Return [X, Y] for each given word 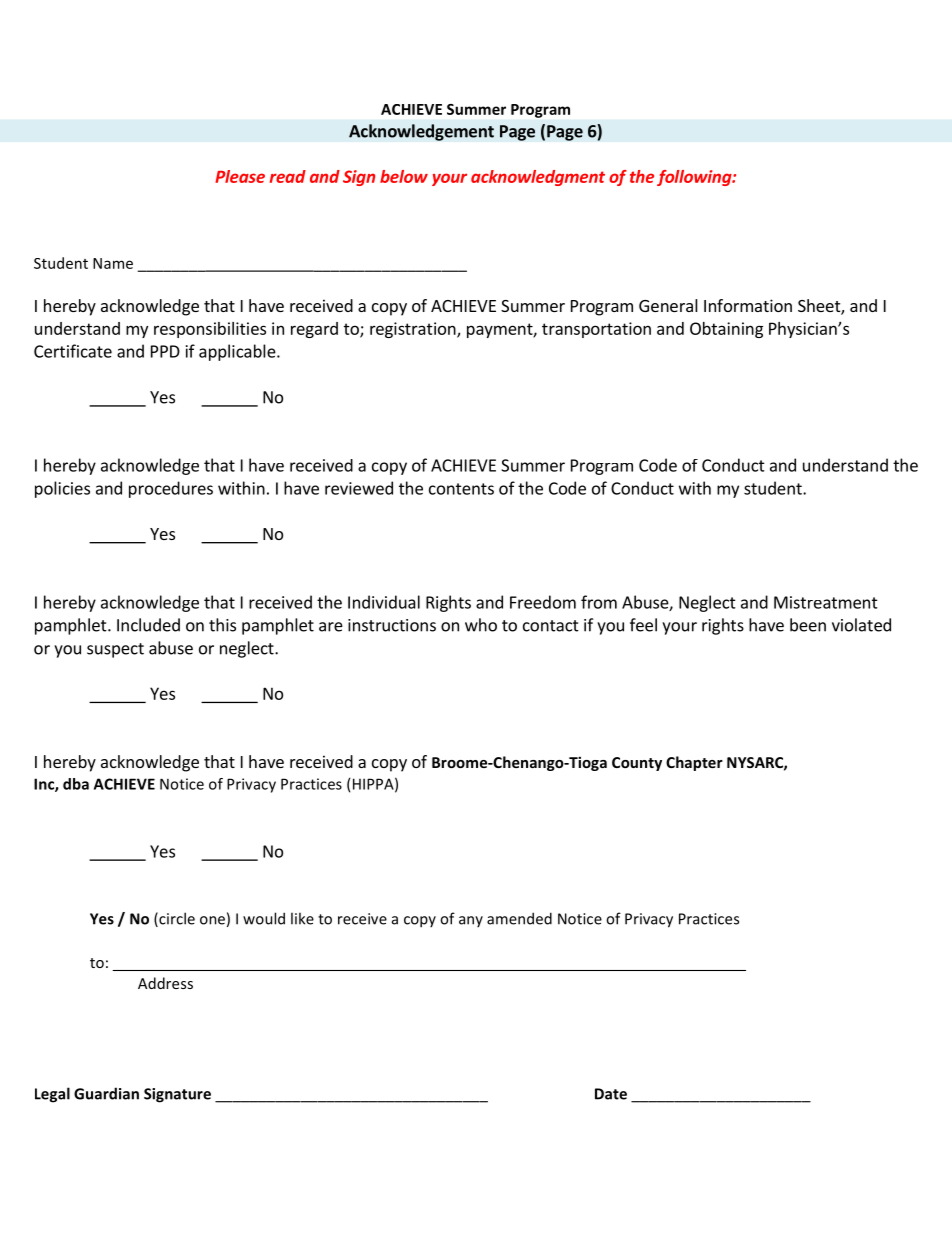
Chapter [694, 763]
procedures [171, 489]
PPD [165, 351]
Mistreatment [826, 602]
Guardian [106, 1093]
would [264, 918]
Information [748, 305]
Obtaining [726, 330]
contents [461, 489]
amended [519, 918]
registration [414, 330]
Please [240, 176]
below [404, 176]
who [481, 625]
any [471, 921]
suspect [115, 650]
